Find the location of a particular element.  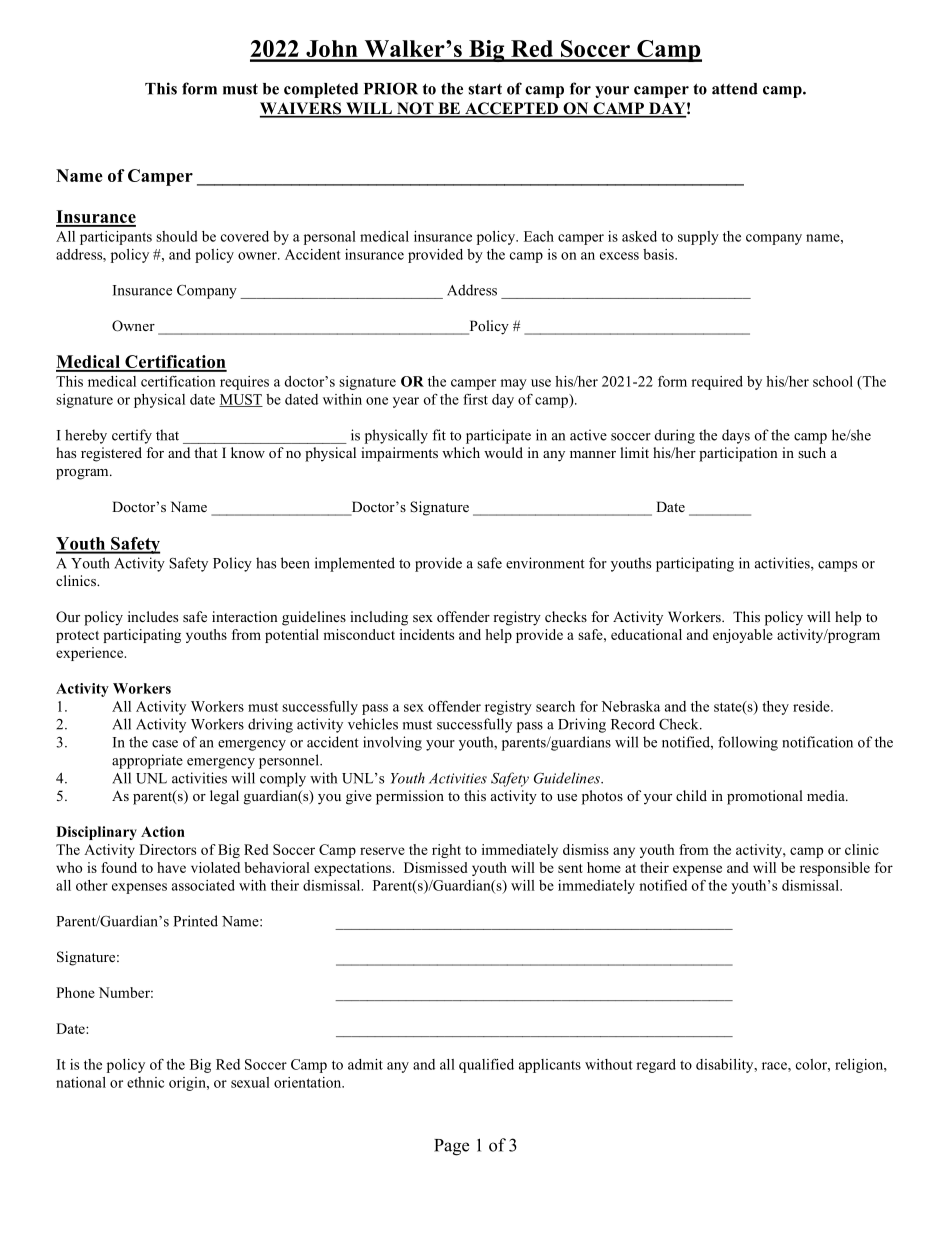

promotional is located at coordinates (765, 797).
